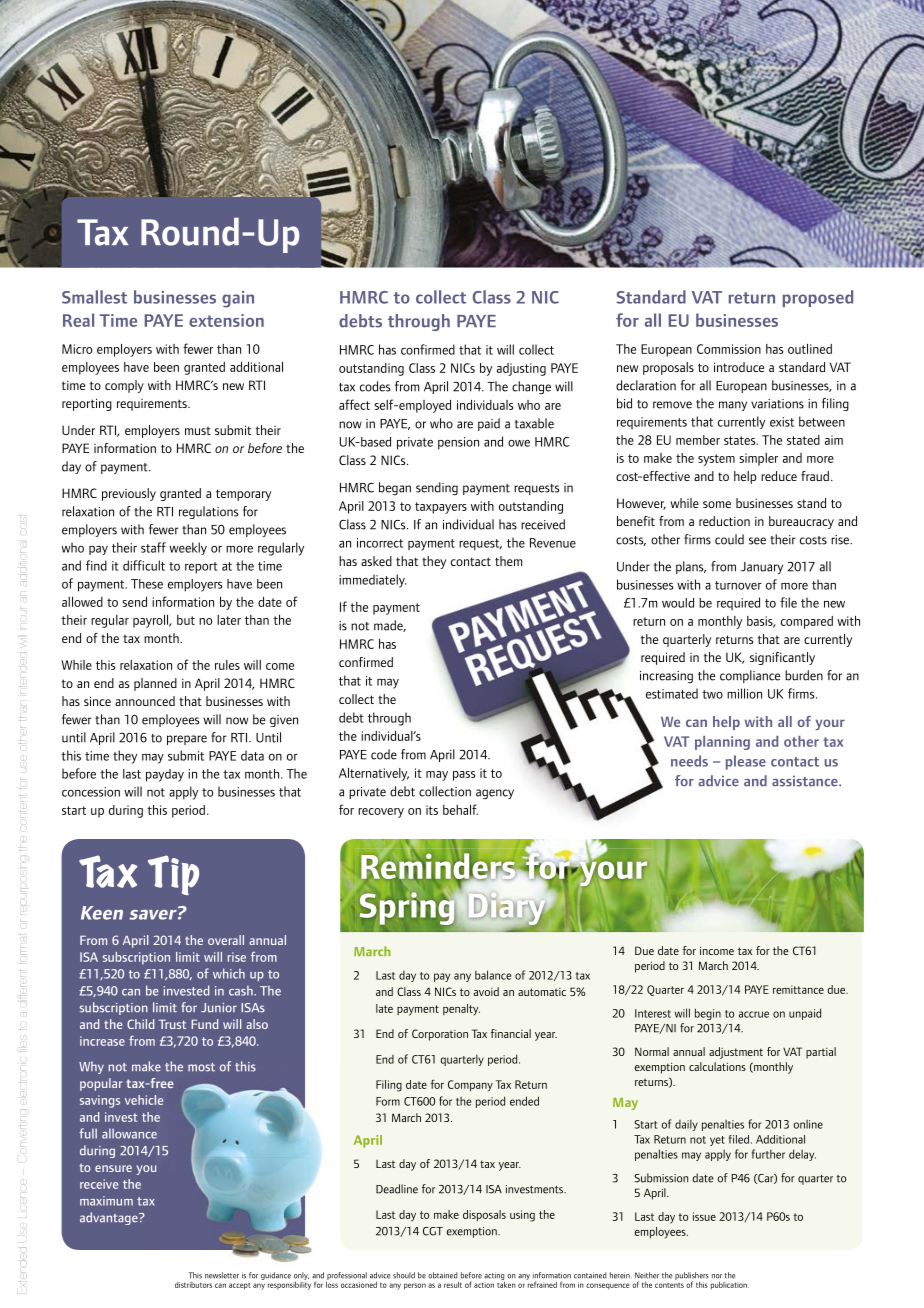 The height and width of the screenshot is (1308, 924). I want to click on payday, so click(165, 775).
